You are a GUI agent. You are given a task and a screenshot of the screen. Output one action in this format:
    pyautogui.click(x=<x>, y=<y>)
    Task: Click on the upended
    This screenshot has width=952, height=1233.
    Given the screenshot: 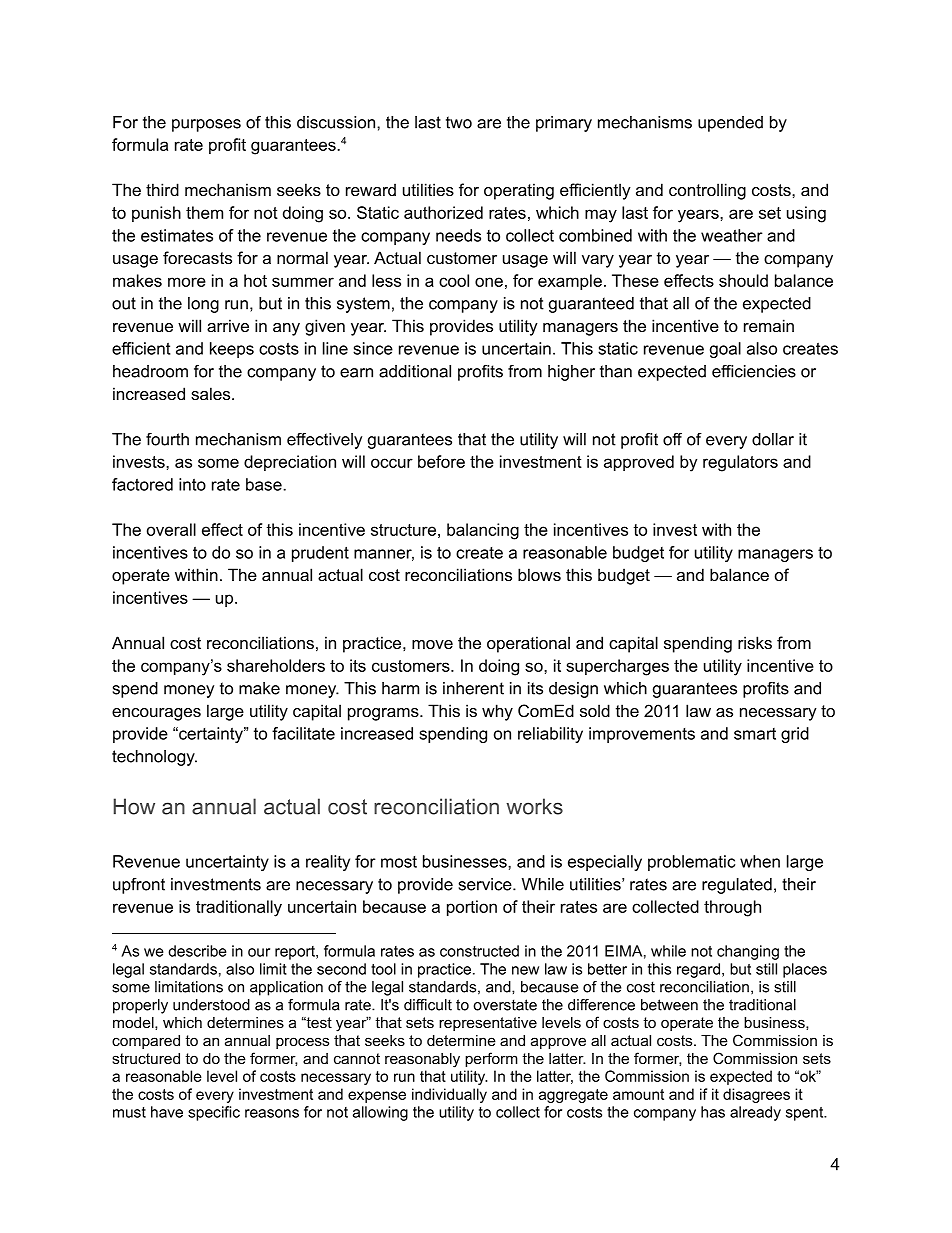 What is the action you would take?
    pyautogui.click(x=730, y=124)
